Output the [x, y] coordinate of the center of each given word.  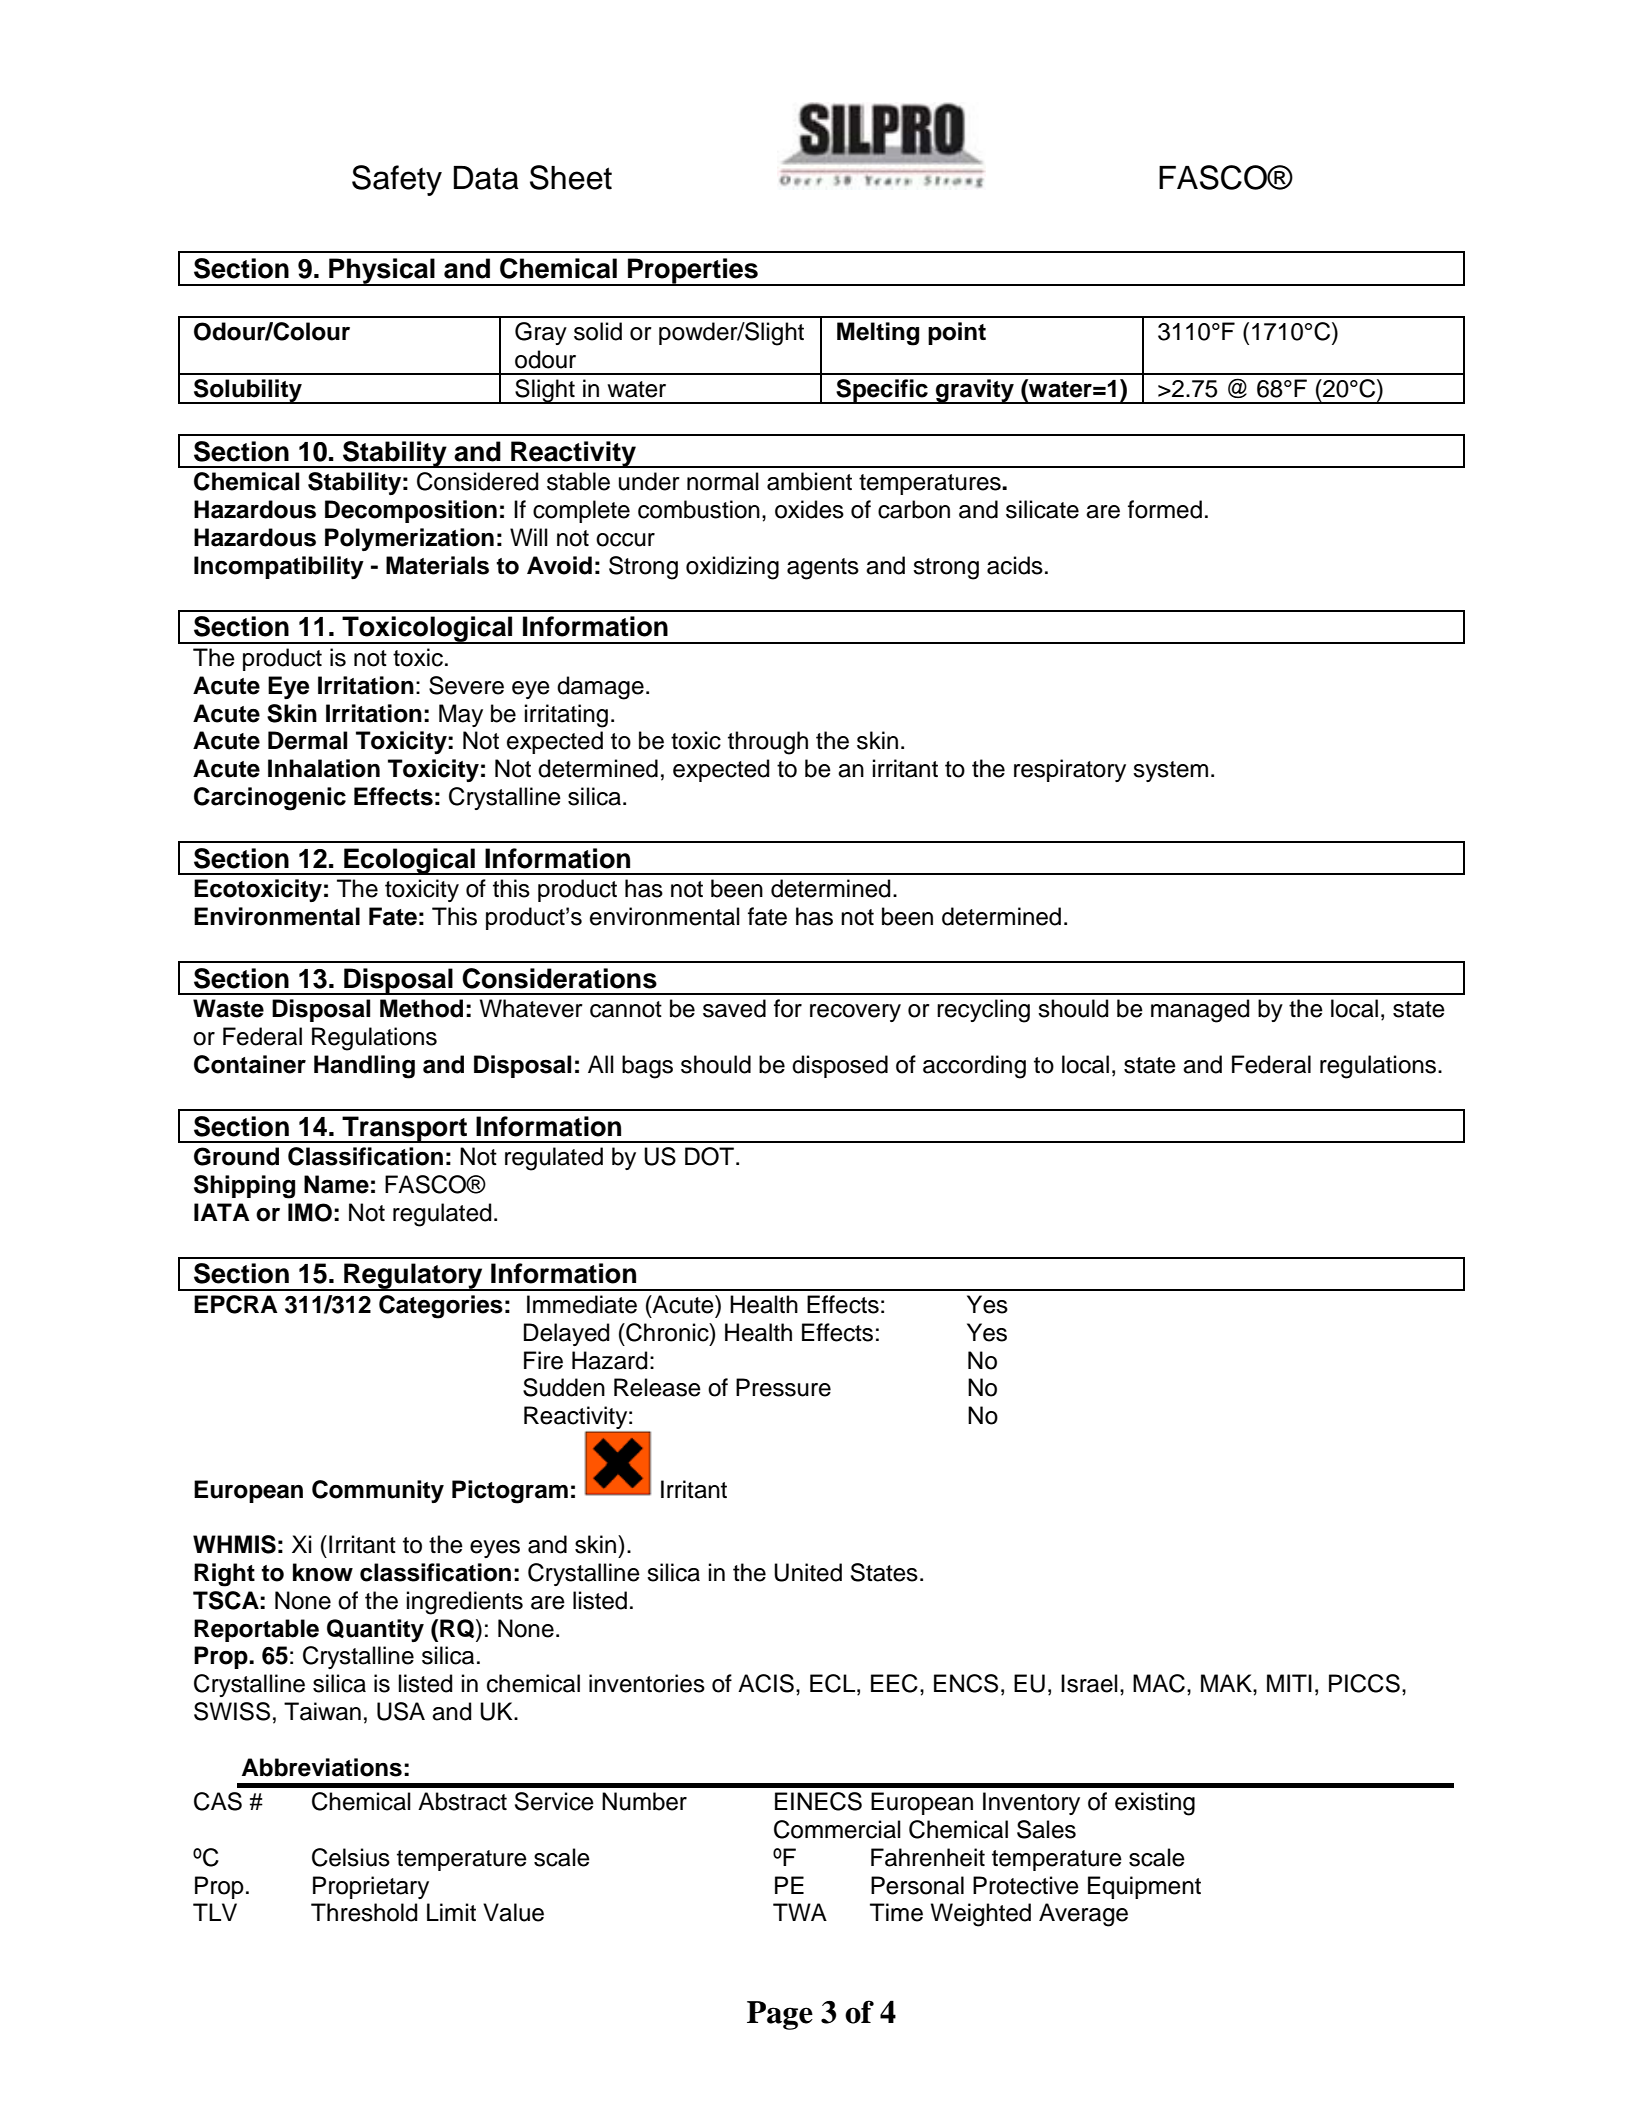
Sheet [571, 177]
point [957, 333]
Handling [364, 1067]
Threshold [364, 1912]
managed [1200, 1011]
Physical [382, 272]
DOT [711, 1156]
